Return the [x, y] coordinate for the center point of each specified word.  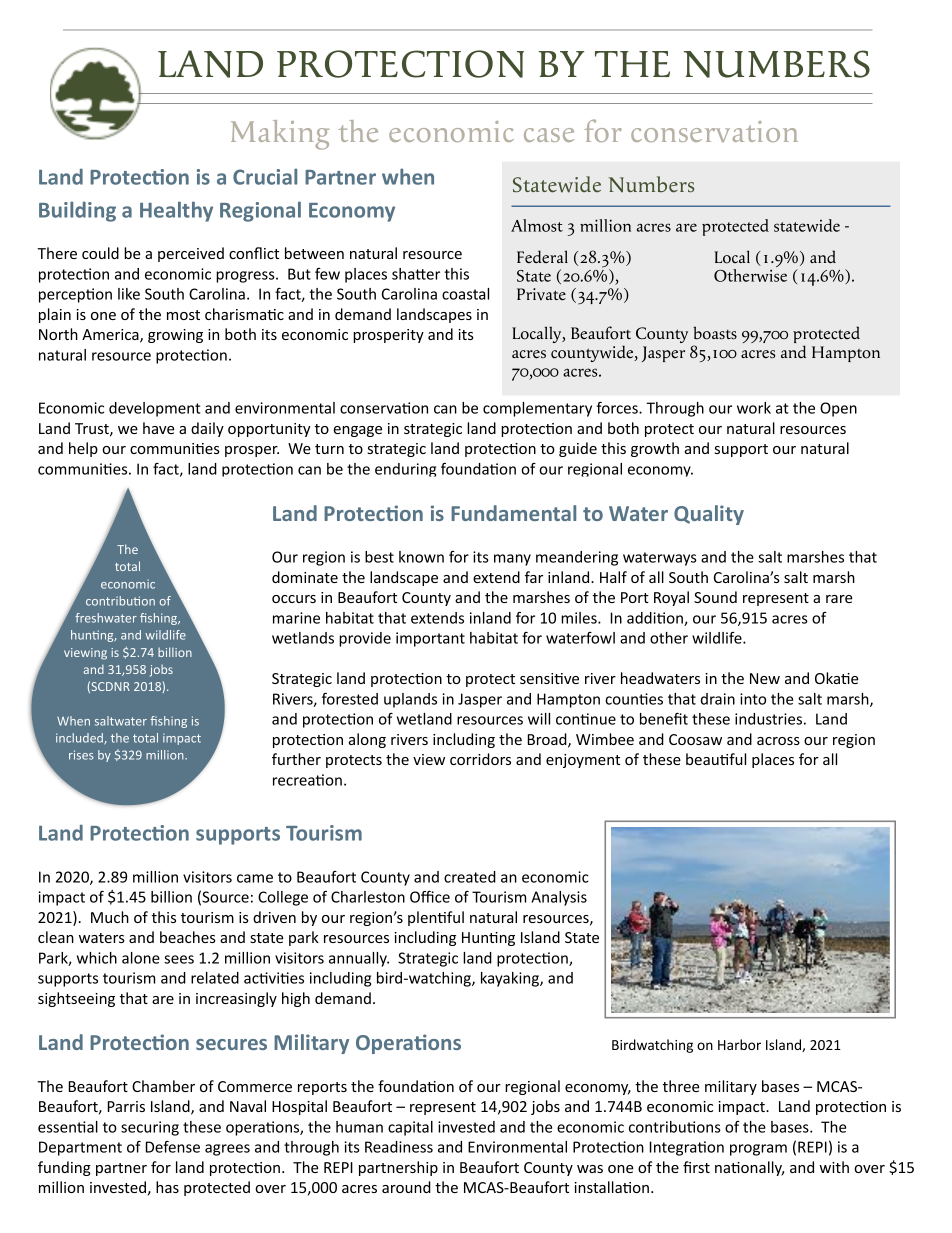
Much [110, 917]
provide [365, 639]
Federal [542, 257]
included [80, 739]
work [754, 408]
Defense [173, 1147]
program [758, 1150]
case [549, 135]
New [765, 678]
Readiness [399, 1147]
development [155, 409]
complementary [537, 409]
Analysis [559, 898]
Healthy [176, 211]
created [470, 877]
